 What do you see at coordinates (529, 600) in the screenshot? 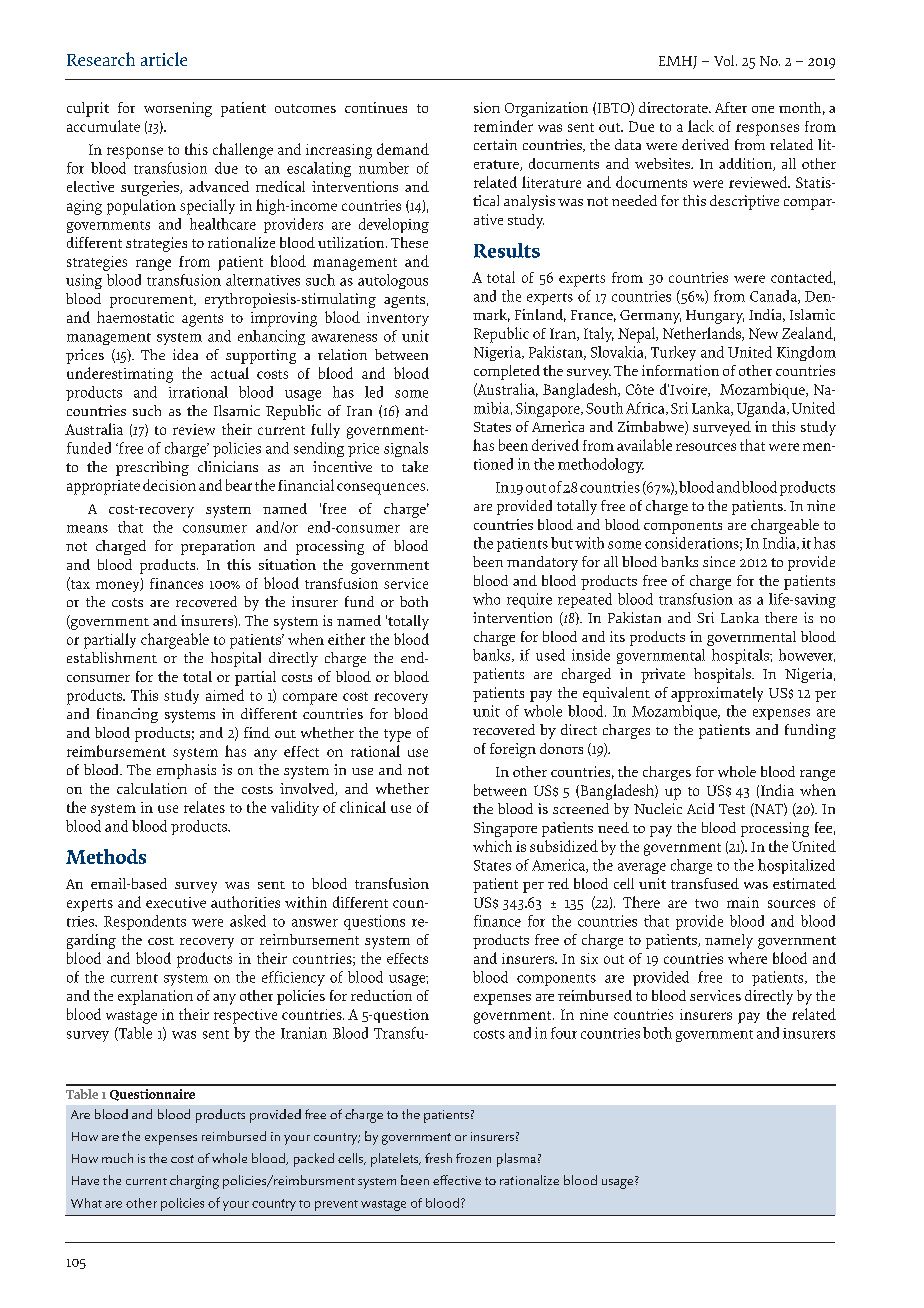
I see `require` at bounding box center [529, 600].
